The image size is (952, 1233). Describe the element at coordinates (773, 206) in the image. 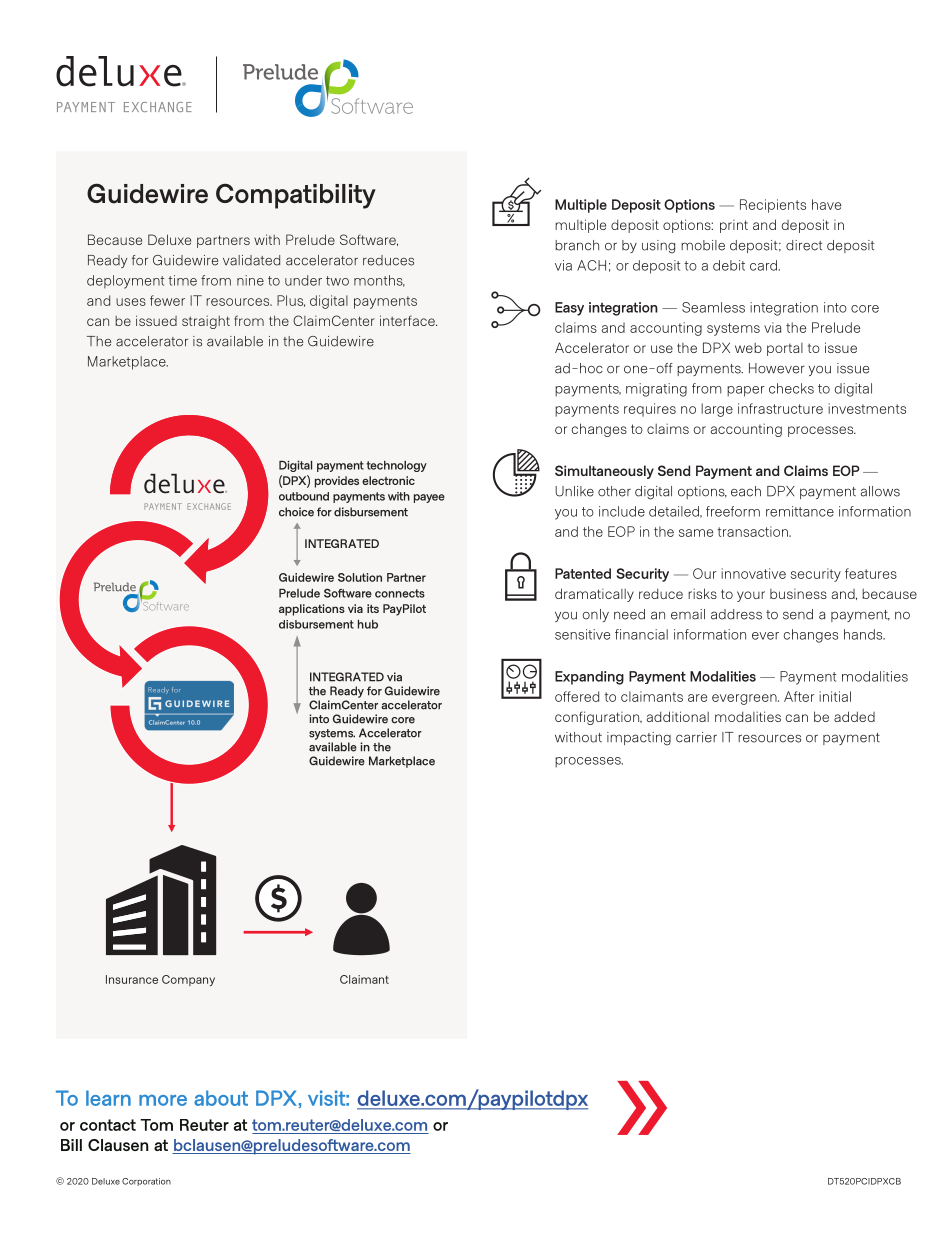

I see `Recipients` at that location.
